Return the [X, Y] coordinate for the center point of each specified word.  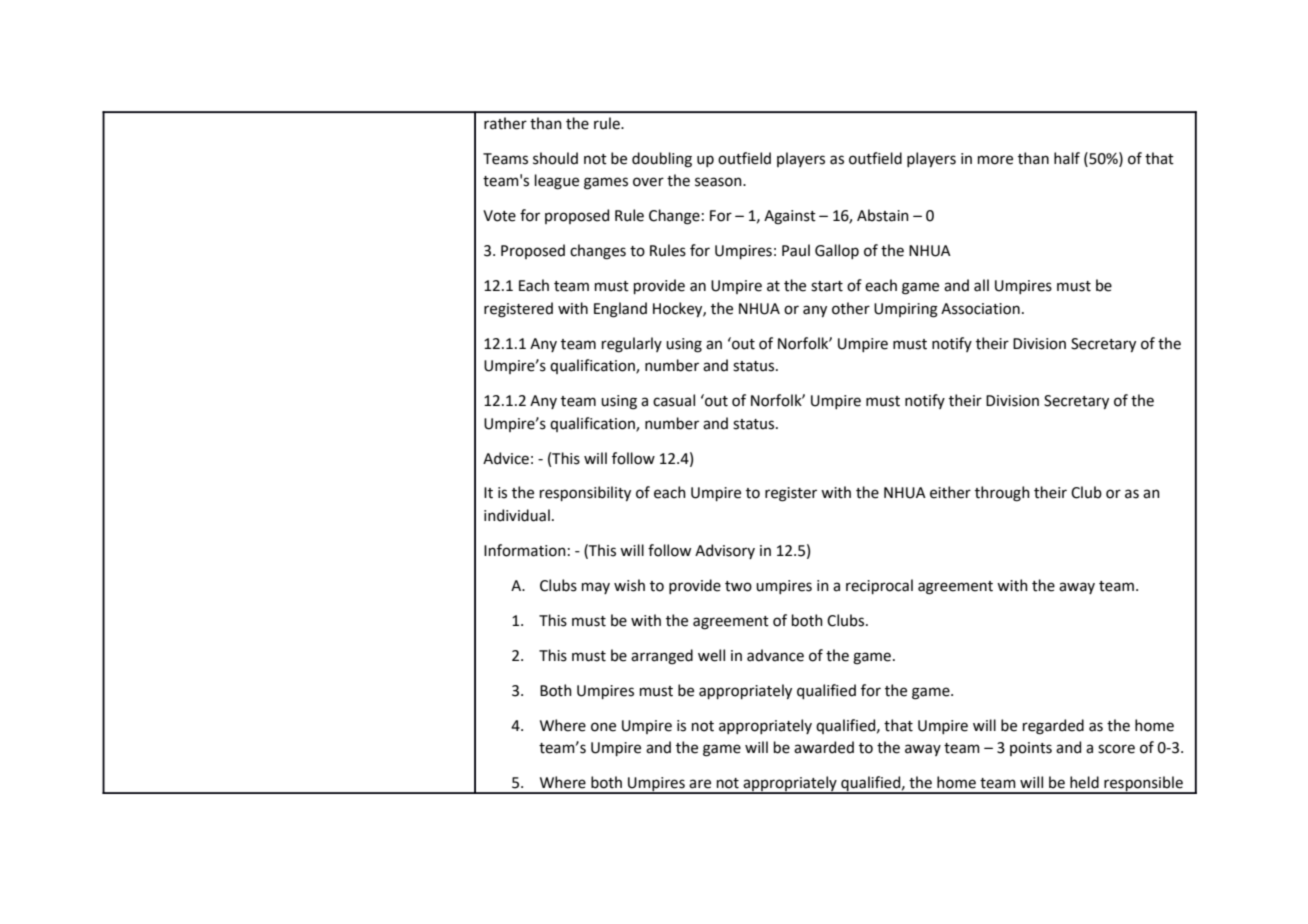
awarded [824, 747]
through [1002, 494]
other [851, 308]
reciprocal [879, 586]
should [555, 158]
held [1084, 782]
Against [790, 217]
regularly [632, 345]
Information [525, 550]
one [603, 727]
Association [980, 309]
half [1067, 158]
